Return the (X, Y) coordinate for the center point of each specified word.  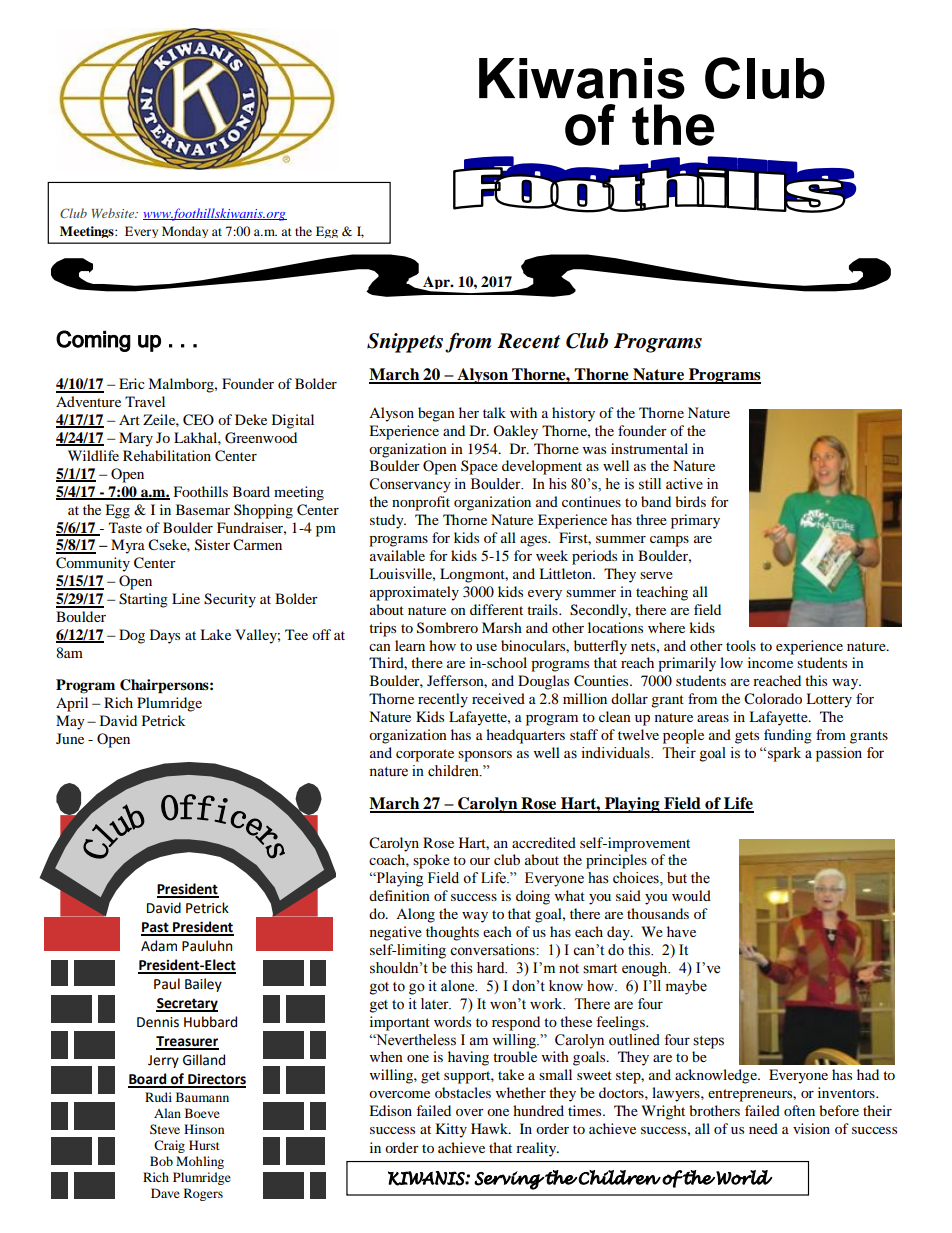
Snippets (405, 343)
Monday (185, 232)
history (573, 414)
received (498, 698)
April (72, 704)
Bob (161, 1161)
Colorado (773, 699)
